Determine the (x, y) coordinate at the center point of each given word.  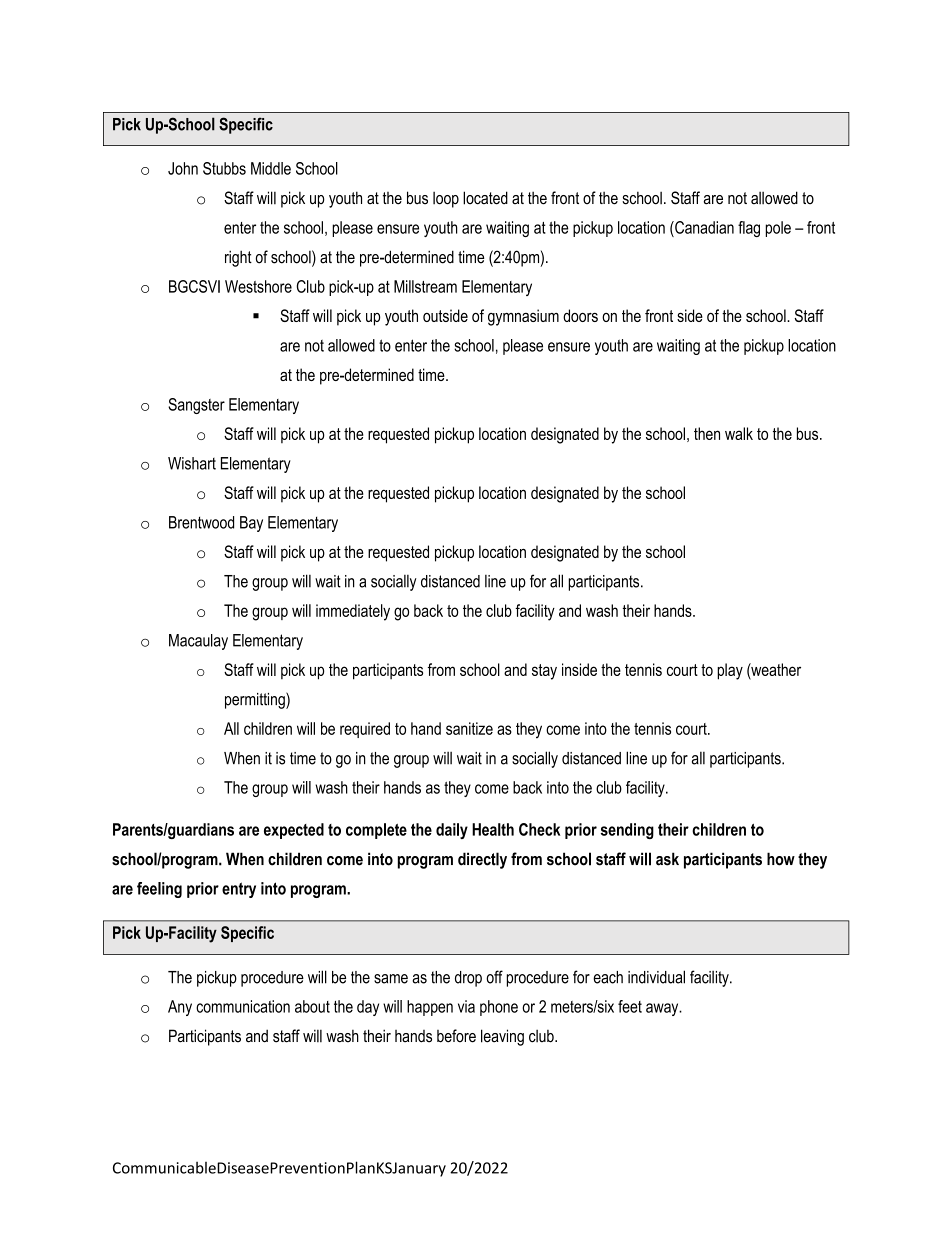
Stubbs (224, 168)
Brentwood (201, 522)
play (730, 671)
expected (294, 831)
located (485, 198)
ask (667, 859)
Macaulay (198, 642)
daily (452, 831)
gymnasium (523, 317)
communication (243, 1006)
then (707, 433)
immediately (353, 612)
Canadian (703, 227)
